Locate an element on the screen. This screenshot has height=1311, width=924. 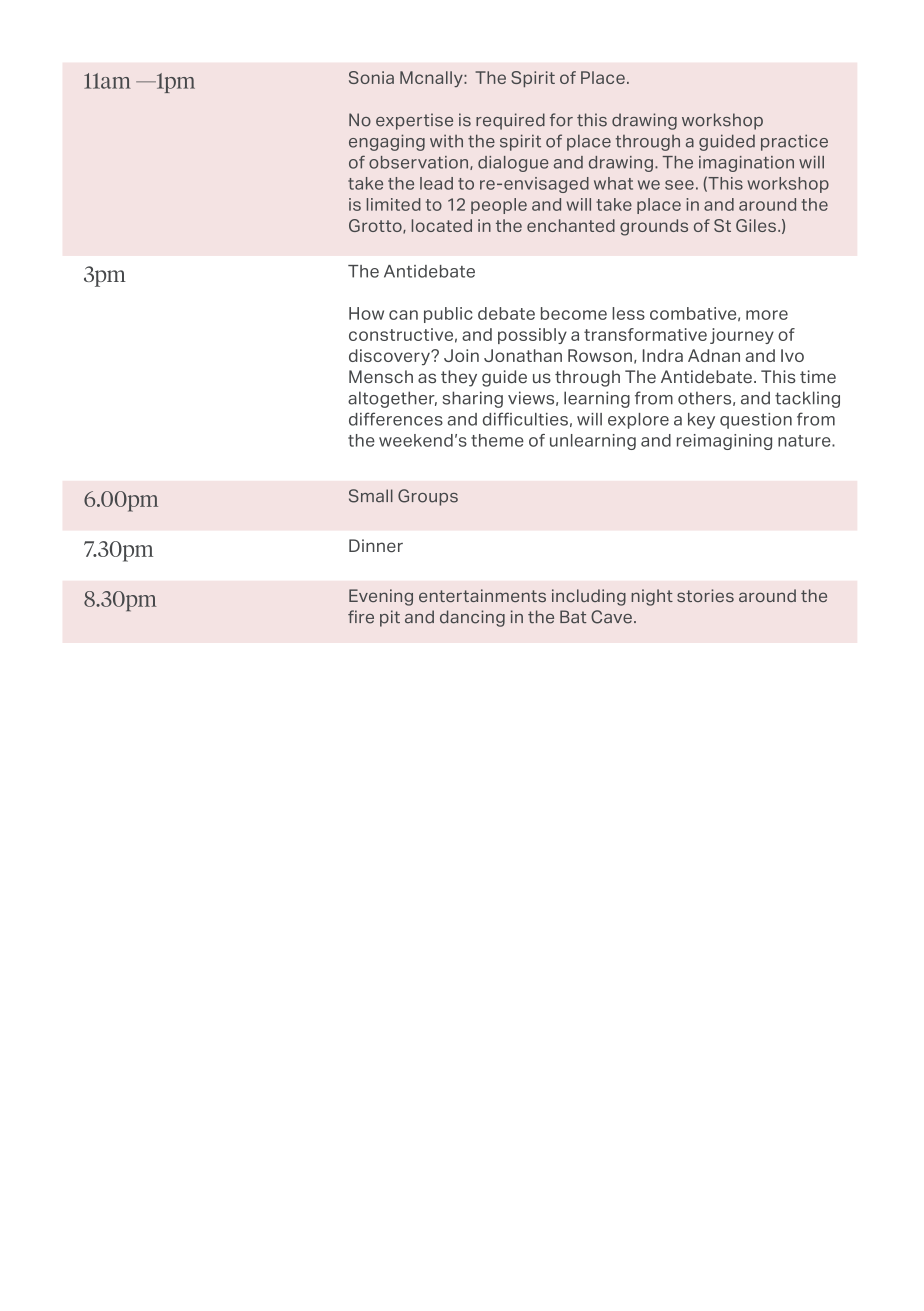
required is located at coordinates (510, 121).
